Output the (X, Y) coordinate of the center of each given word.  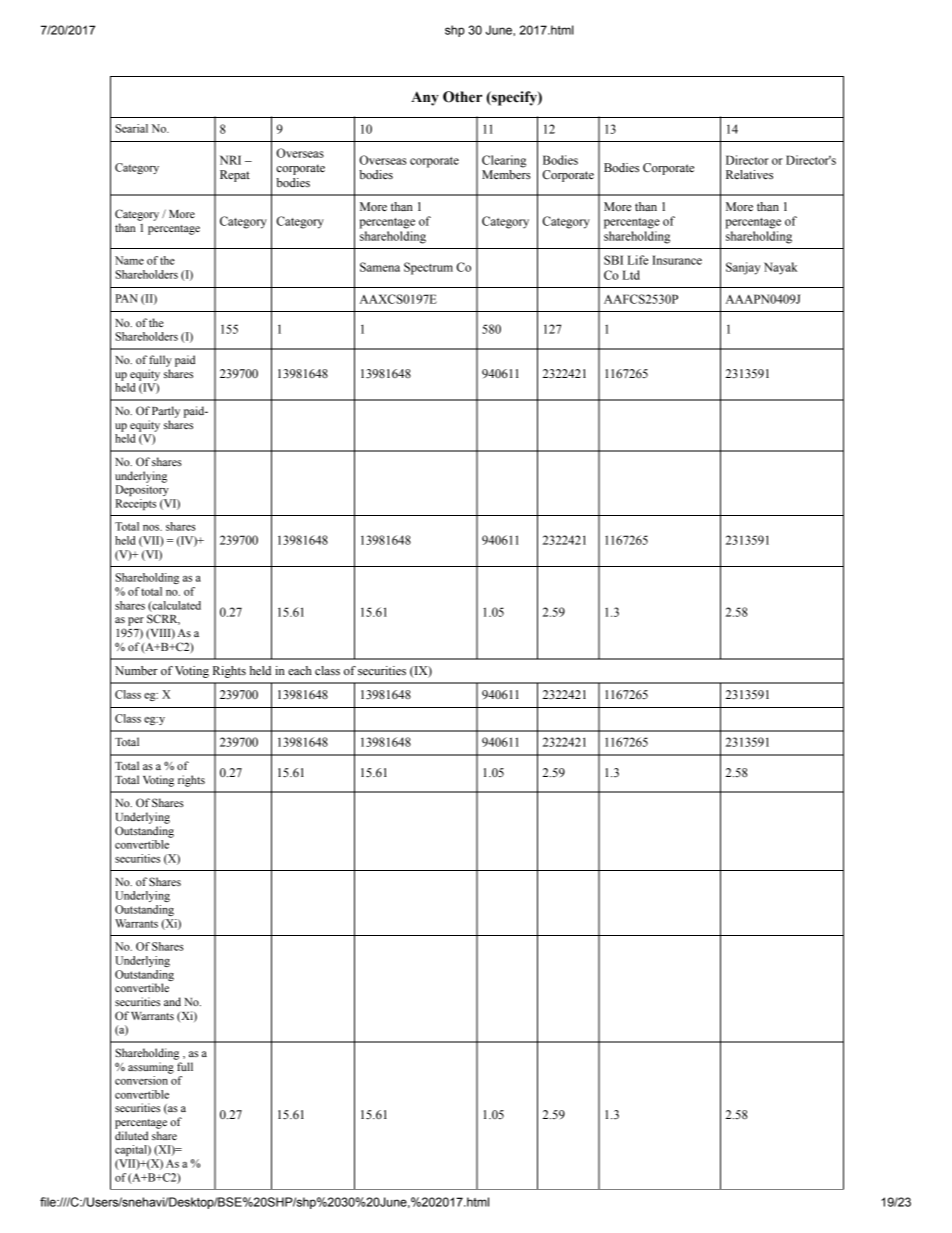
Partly (166, 412)
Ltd (631, 275)
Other (462, 97)
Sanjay (743, 268)
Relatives (749, 174)
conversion (141, 1080)
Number (136, 670)
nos (152, 528)
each (300, 670)
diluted (131, 1135)
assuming (151, 1068)
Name (129, 260)
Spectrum (428, 268)
